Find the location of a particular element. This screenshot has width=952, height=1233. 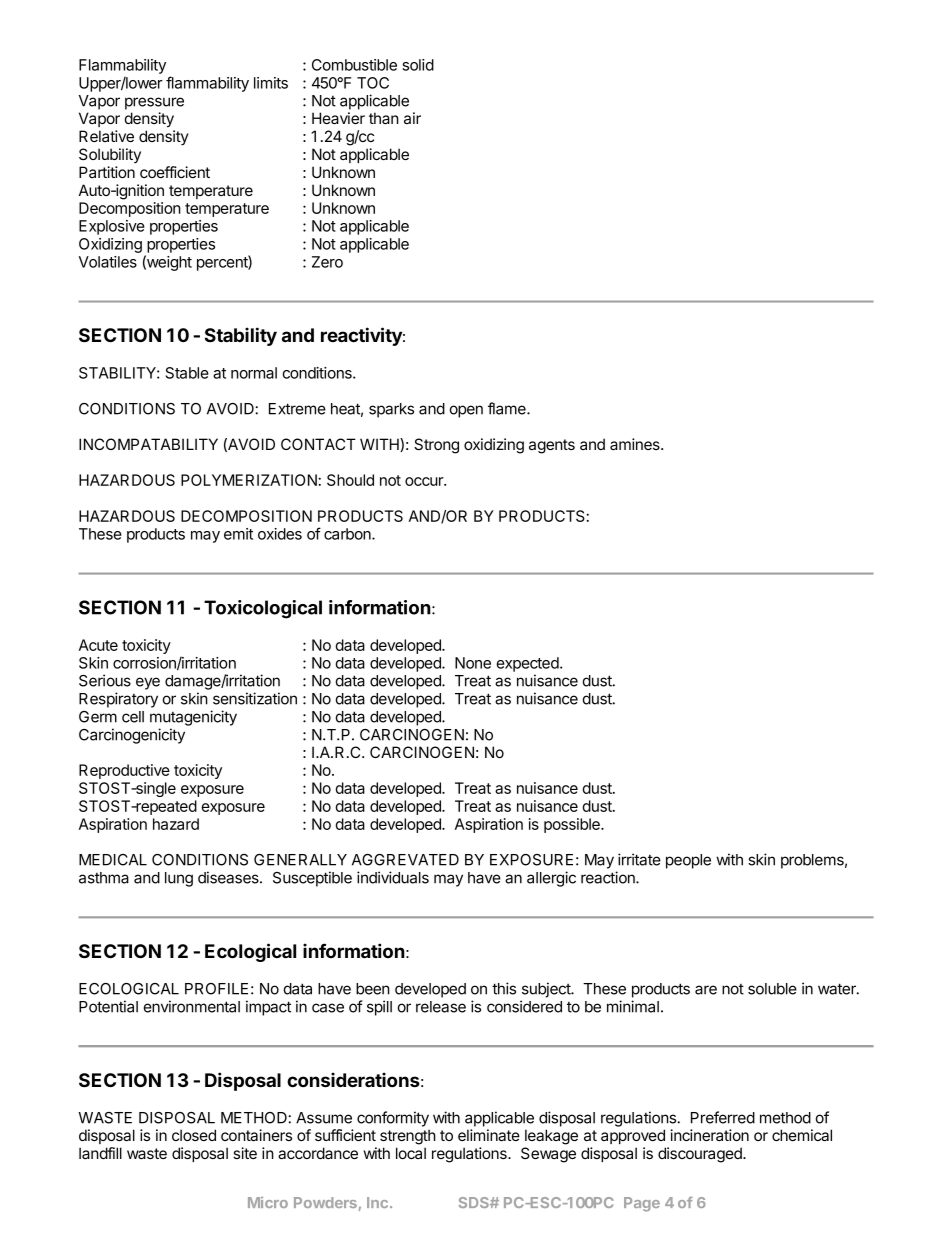

pressure is located at coordinates (154, 103).
